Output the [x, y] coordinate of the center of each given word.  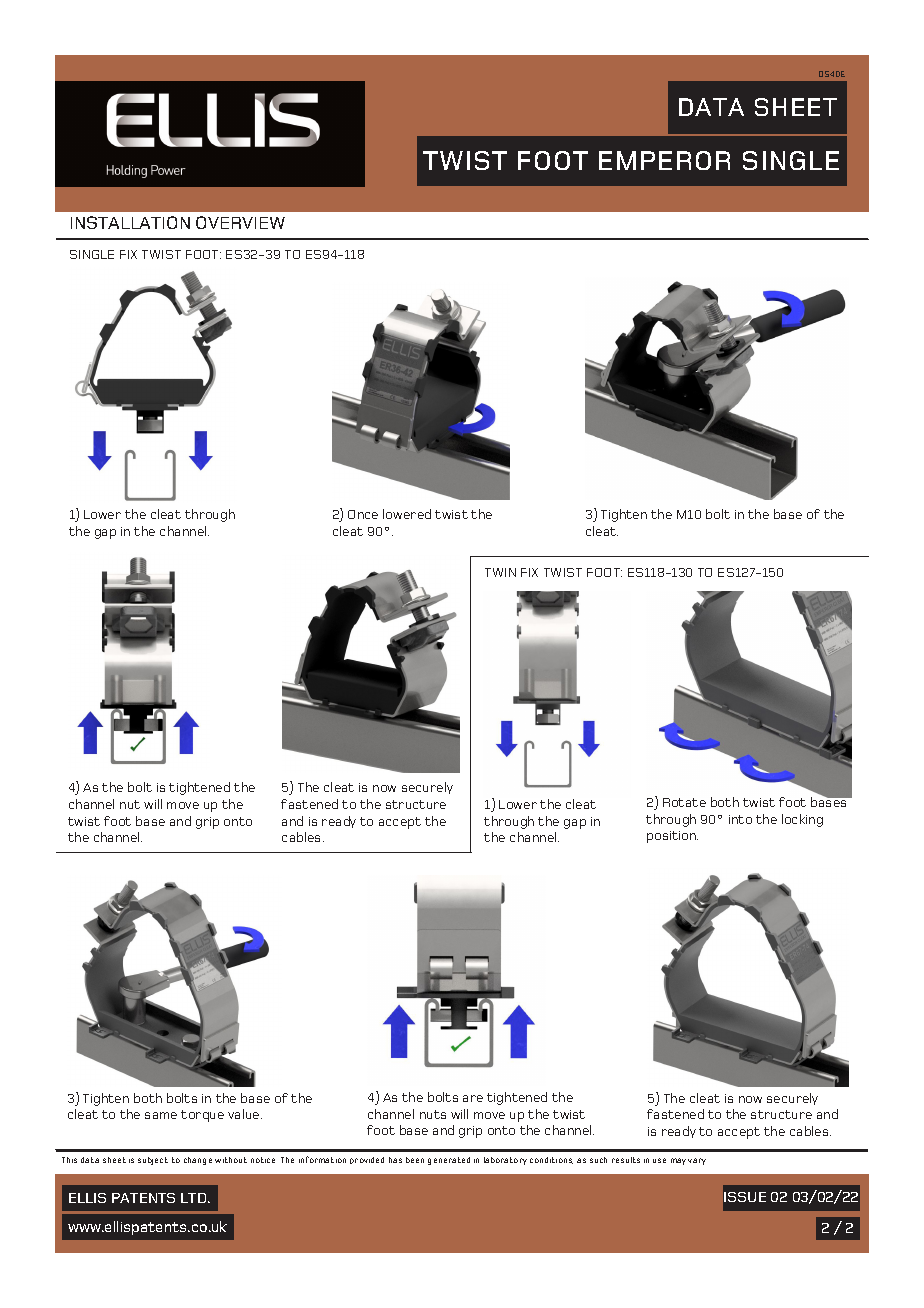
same [161, 1115]
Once [363, 514]
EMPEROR [664, 160]
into [740, 819]
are [473, 1098]
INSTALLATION [130, 222]
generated [449, 1161]
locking [802, 820]
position [672, 837]
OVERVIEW [240, 222]
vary [697, 1161]
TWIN [500, 572]
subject [153, 1161]
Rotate [684, 802]
